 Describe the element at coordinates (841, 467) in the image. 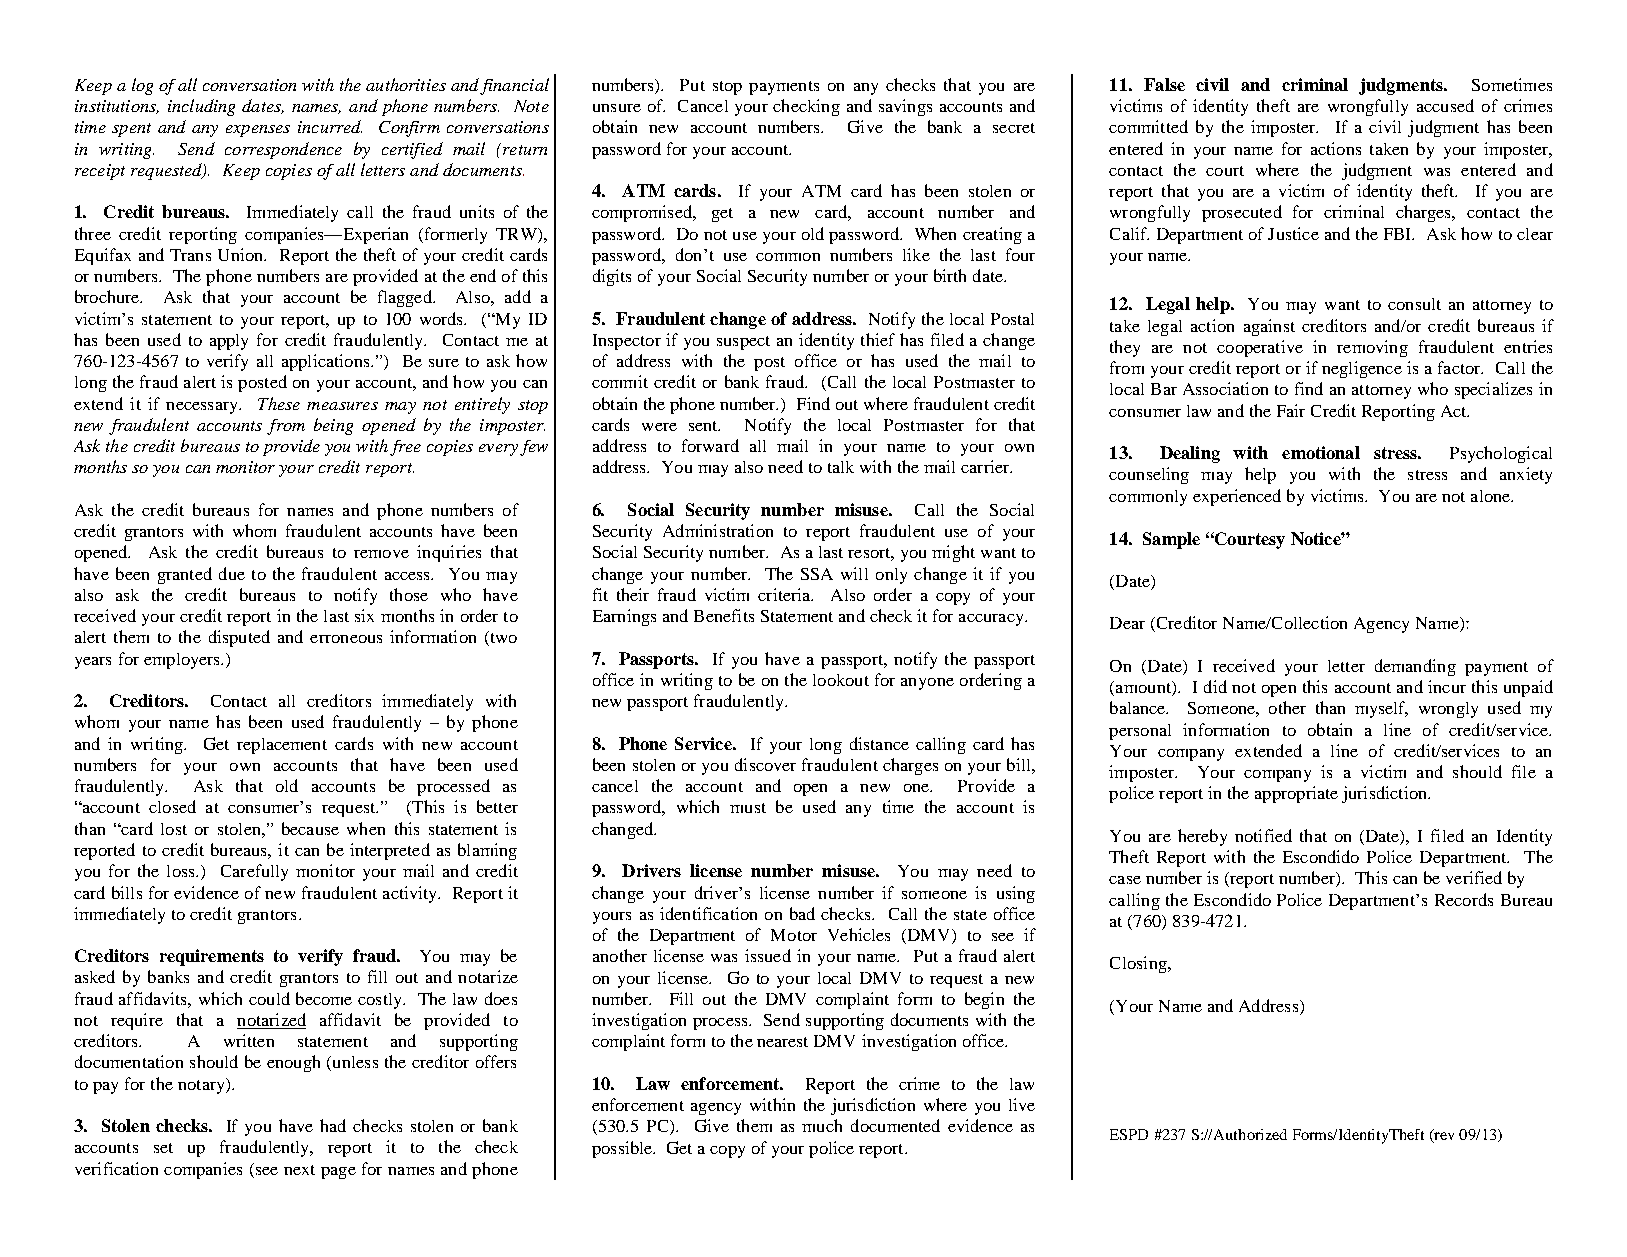

I see `talk` at that location.
